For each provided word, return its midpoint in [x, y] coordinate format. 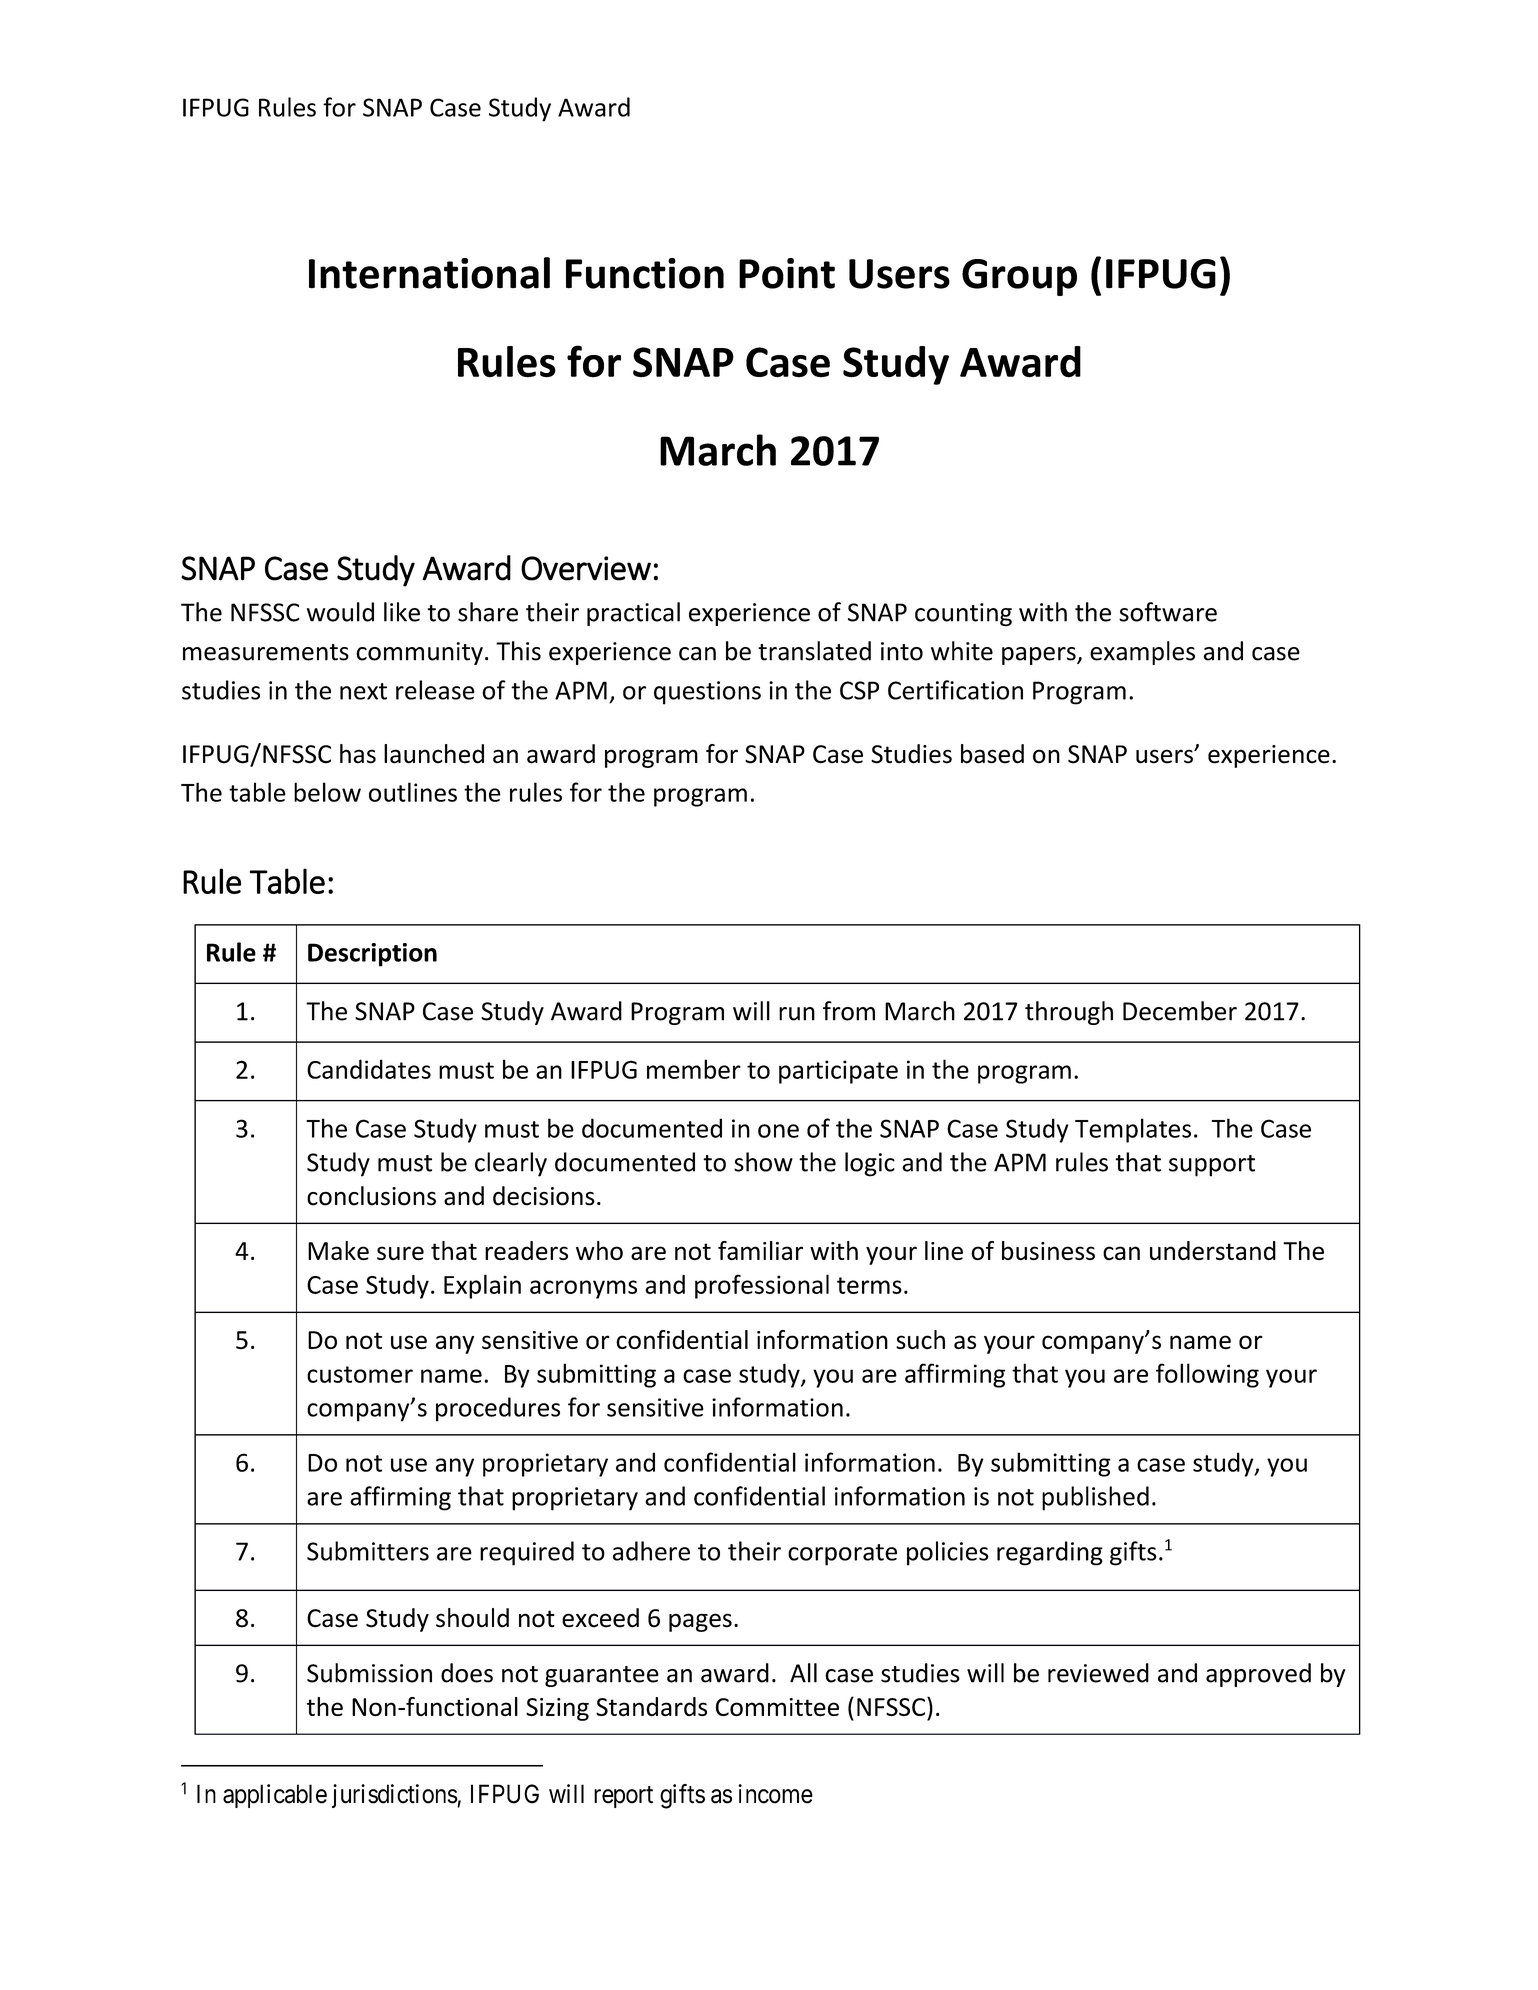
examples [1142, 653]
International [429, 273]
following [1207, 1375]
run [797, 1014]
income [775, 1794]
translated [814, 651]
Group [1019, 277]
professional [762, 1286]
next [363, 691]
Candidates [369, 1069]
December [1180, 1011]
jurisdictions [395, 1796]
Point [787, 273]
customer [360, 1374]
